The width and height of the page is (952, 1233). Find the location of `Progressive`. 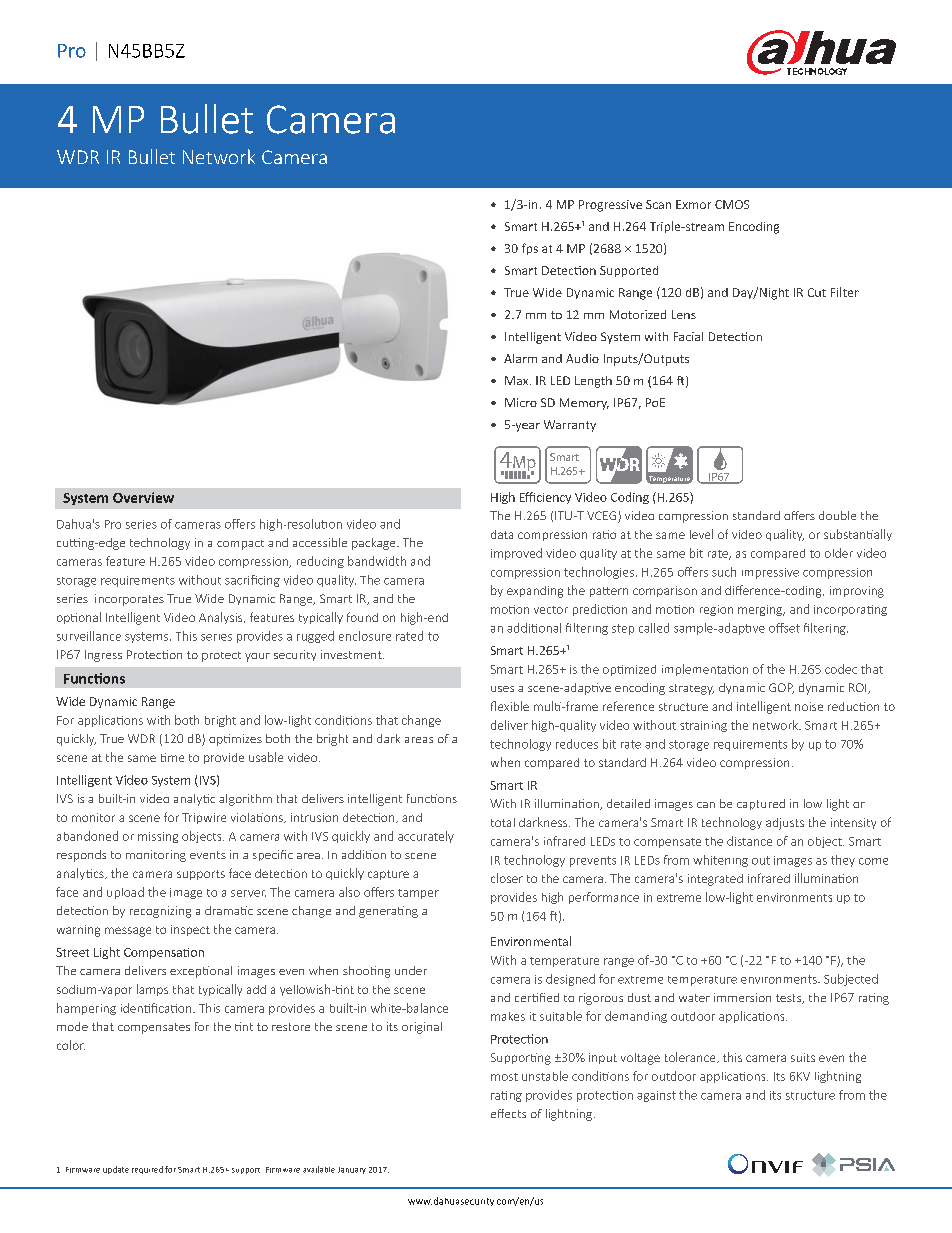

Progressive is located at coordinates (610, 206).
